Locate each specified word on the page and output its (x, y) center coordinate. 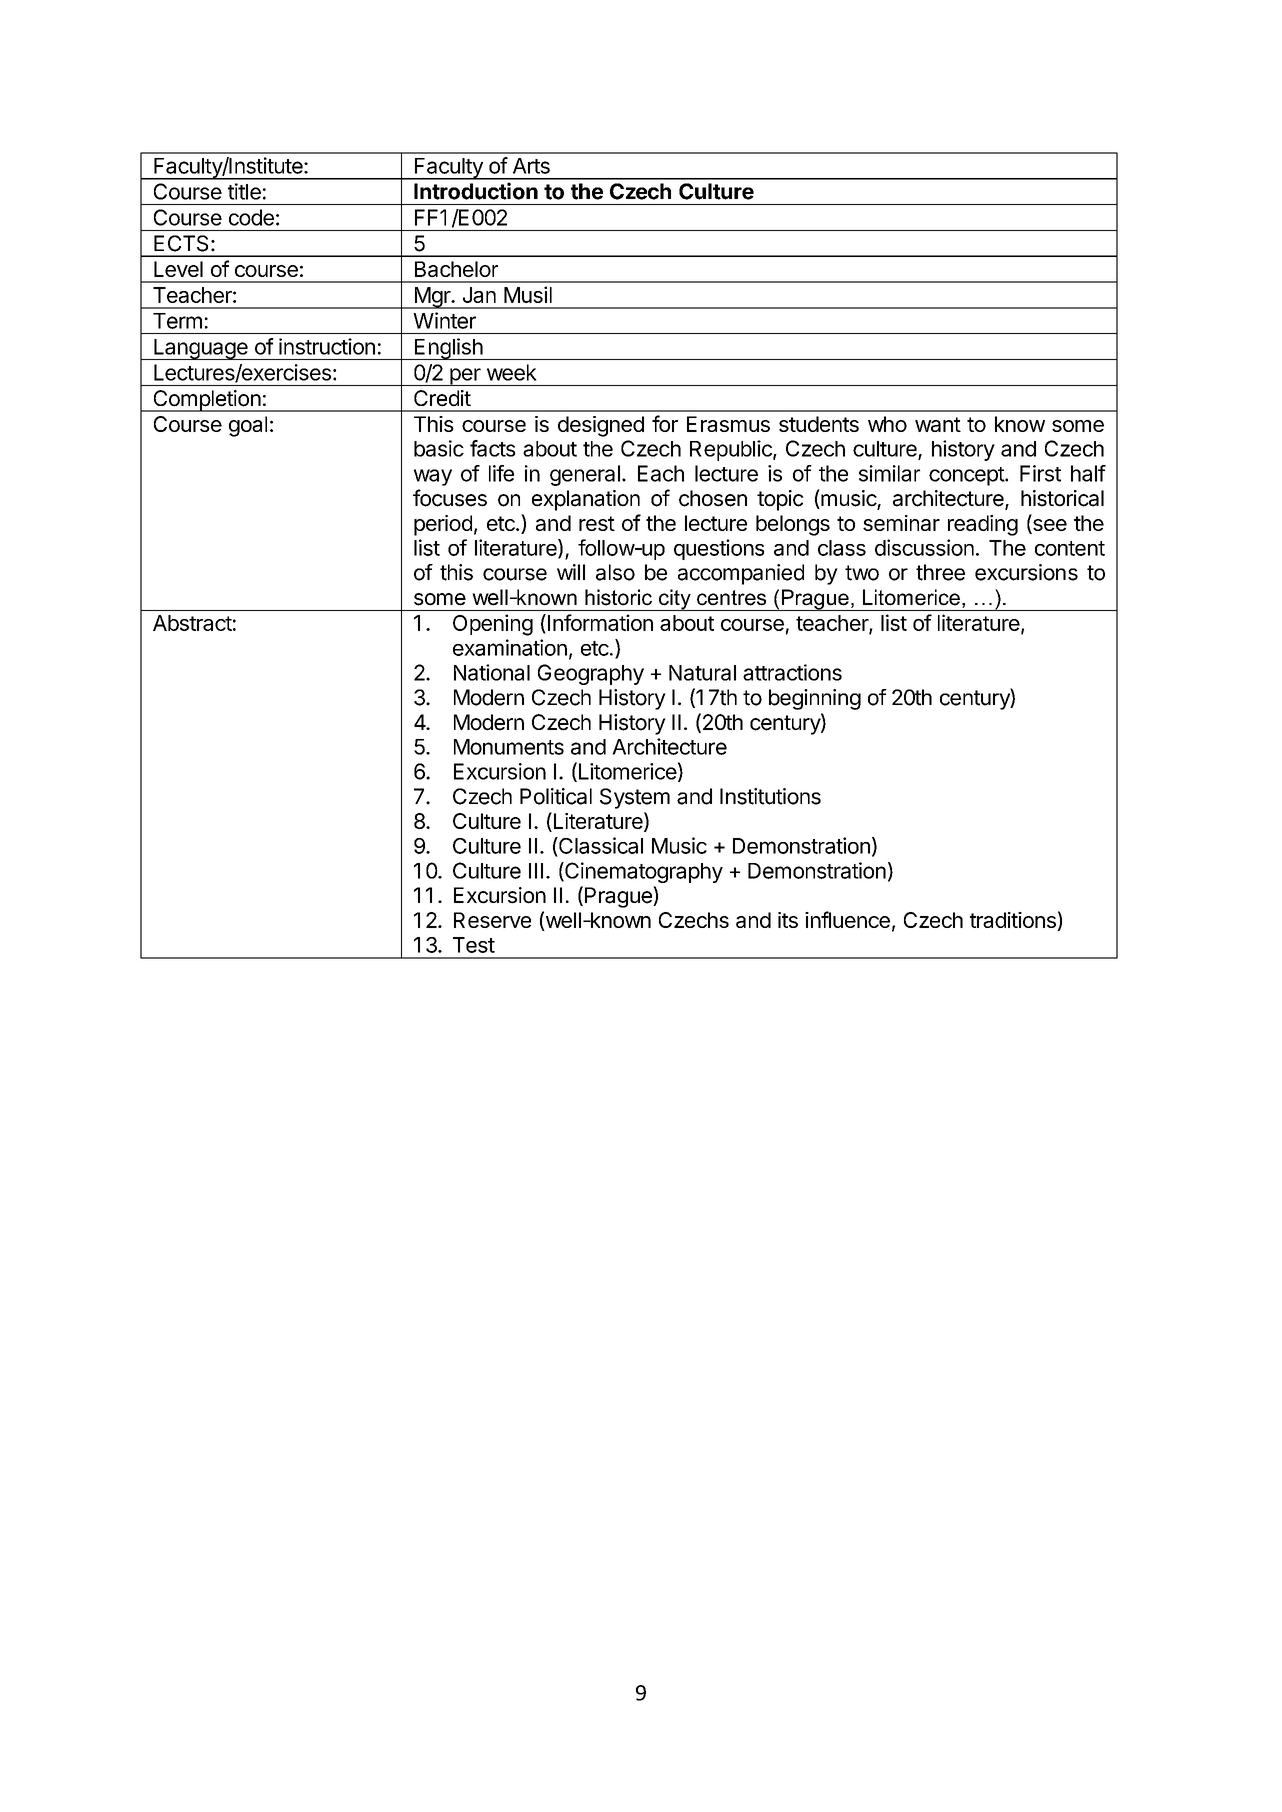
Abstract (192, 623)
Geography (591, 674)
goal (248, 426)
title (244, 191)
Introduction (476, 191)
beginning (815, 699)
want (938, 424)
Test (474, 945)
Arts (531, 166)
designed (601, 426)
